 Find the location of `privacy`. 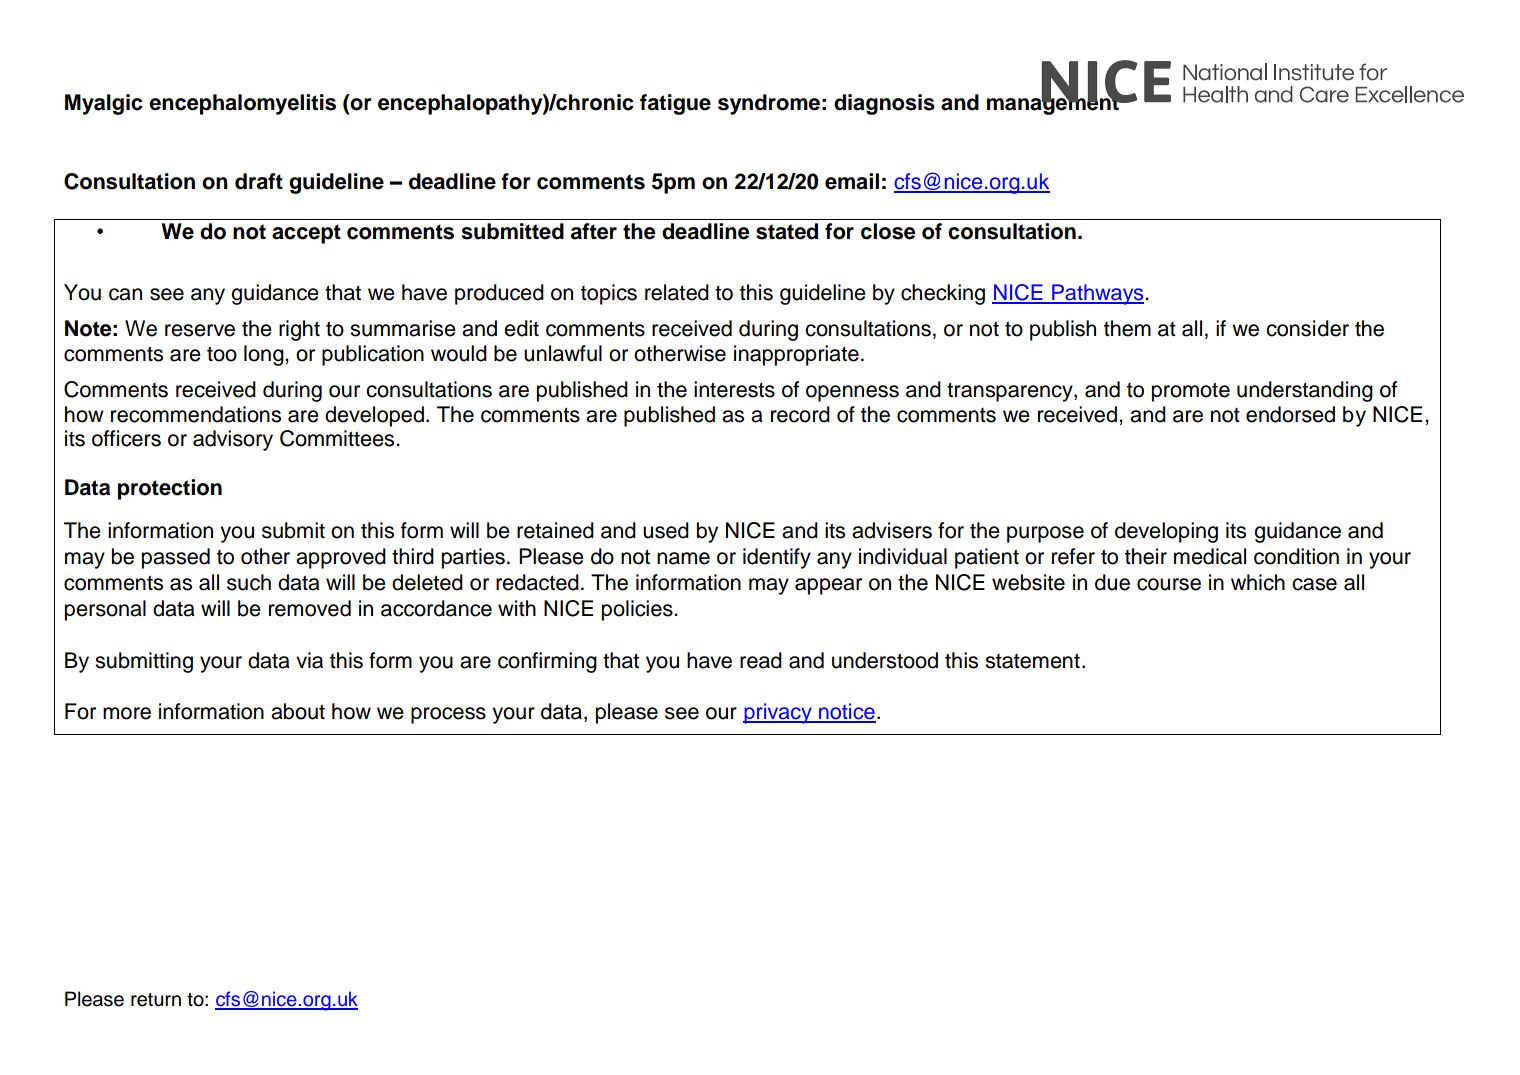

privacy is located at coordinates (778, 713).
